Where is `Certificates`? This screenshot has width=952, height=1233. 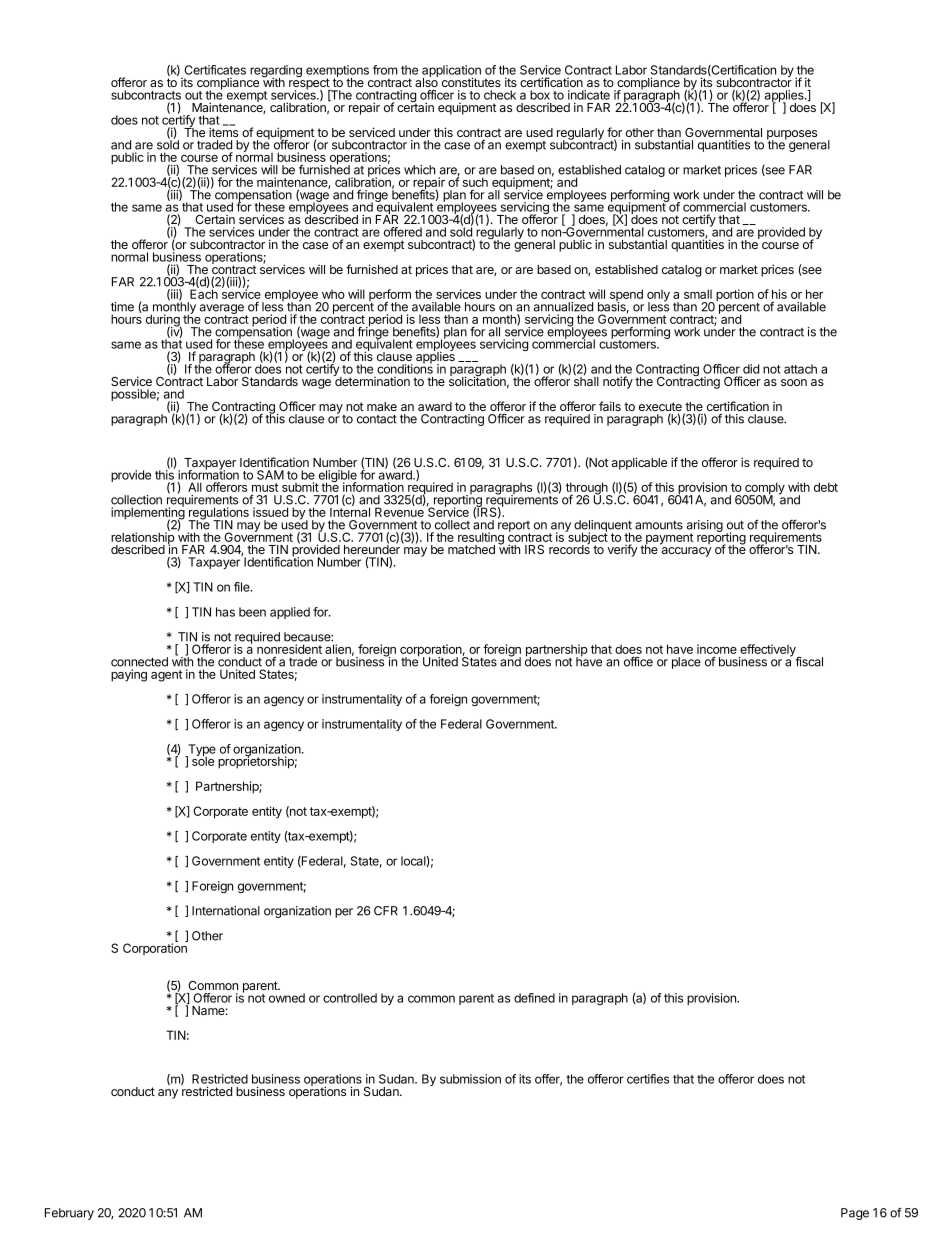 Certificates is located at coordinates (215, 70).
